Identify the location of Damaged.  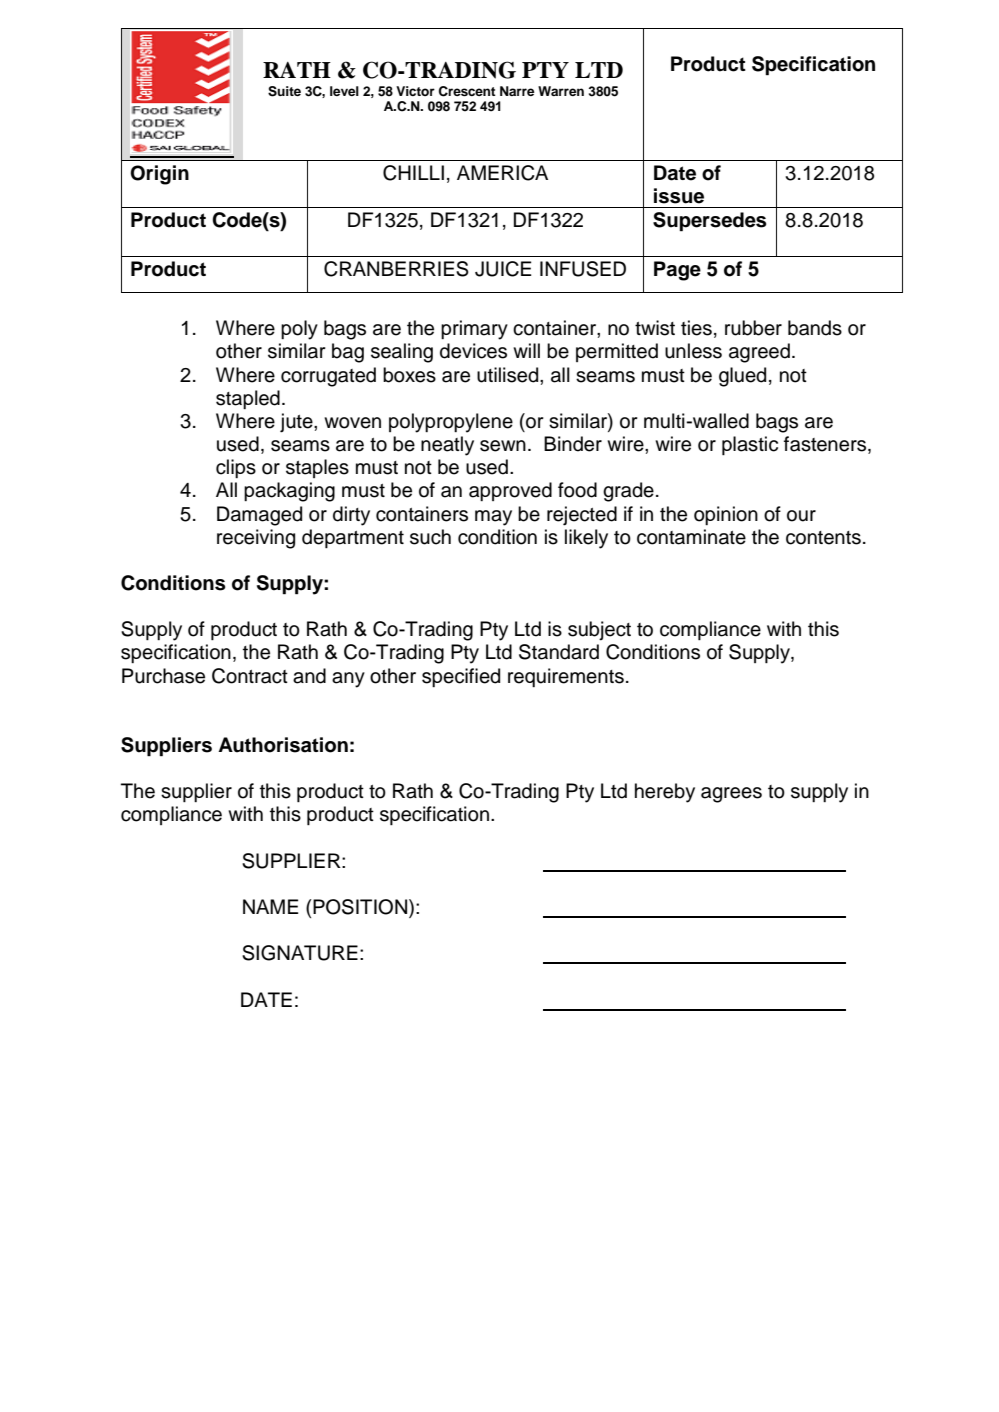
(259, 516).
